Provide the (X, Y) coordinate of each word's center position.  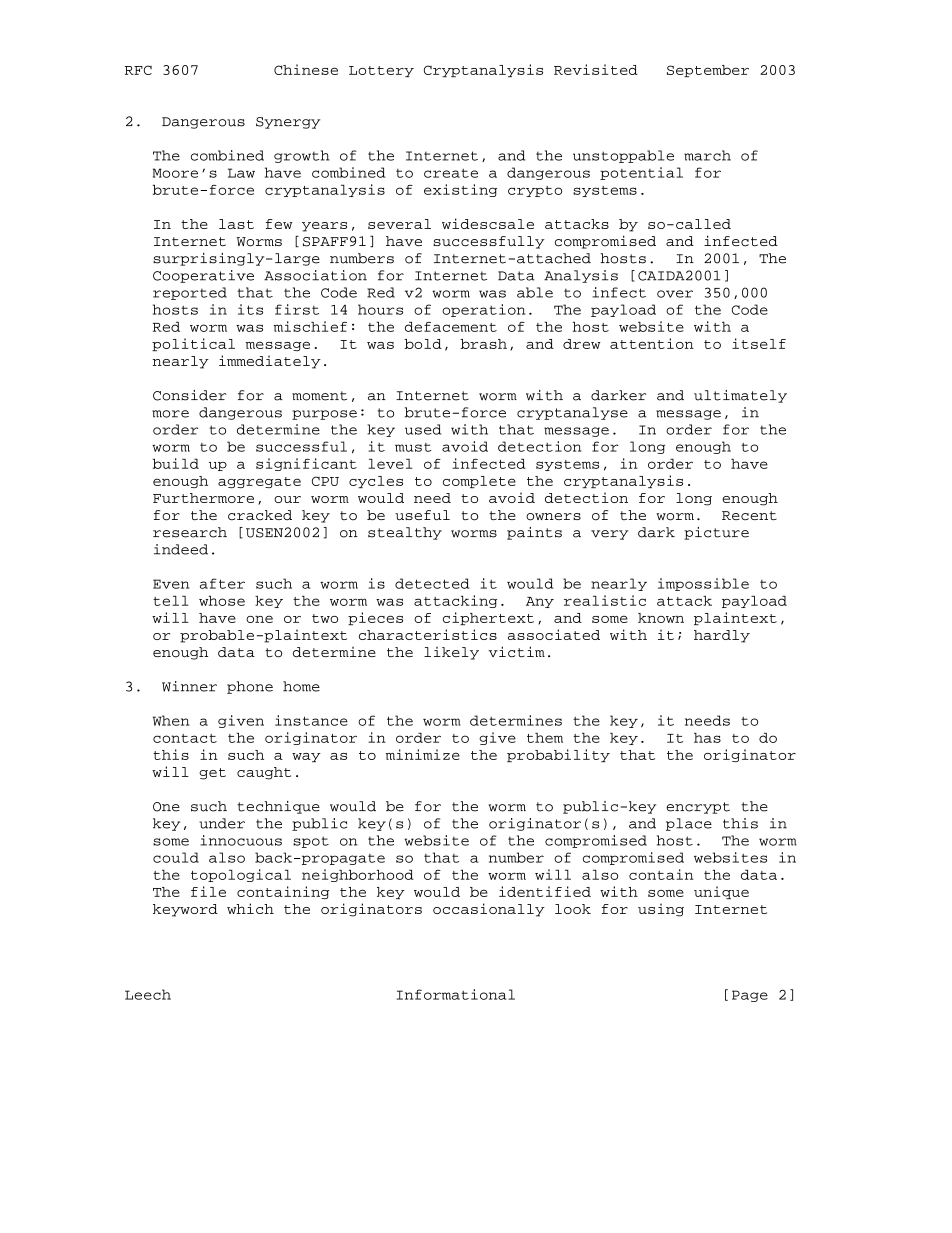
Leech (148, 994)
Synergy (288, 123)
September (708, 71)
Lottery (381, 71)
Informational (456, 994)
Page (750, 996)
